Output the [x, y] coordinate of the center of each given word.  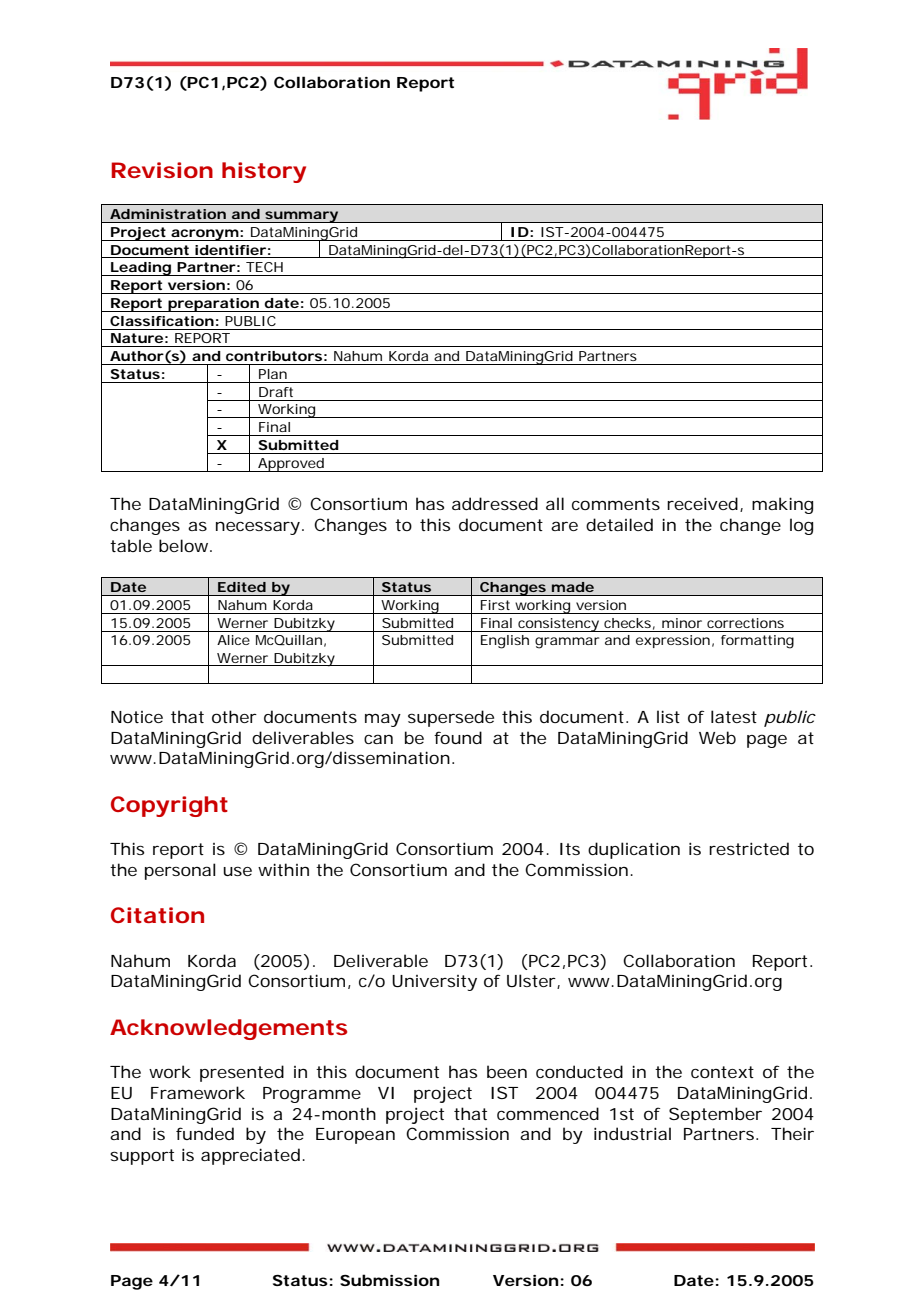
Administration [168, 214]
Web [717, 737]
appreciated [250, 1156]
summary [301, 217]
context [722, 1072]
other [234, 716]
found [458, 737]
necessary [258, 528]
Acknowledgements [228, 1029]
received [702, 503]
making [782, 505]
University [434, 983]
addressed [495, 503]
